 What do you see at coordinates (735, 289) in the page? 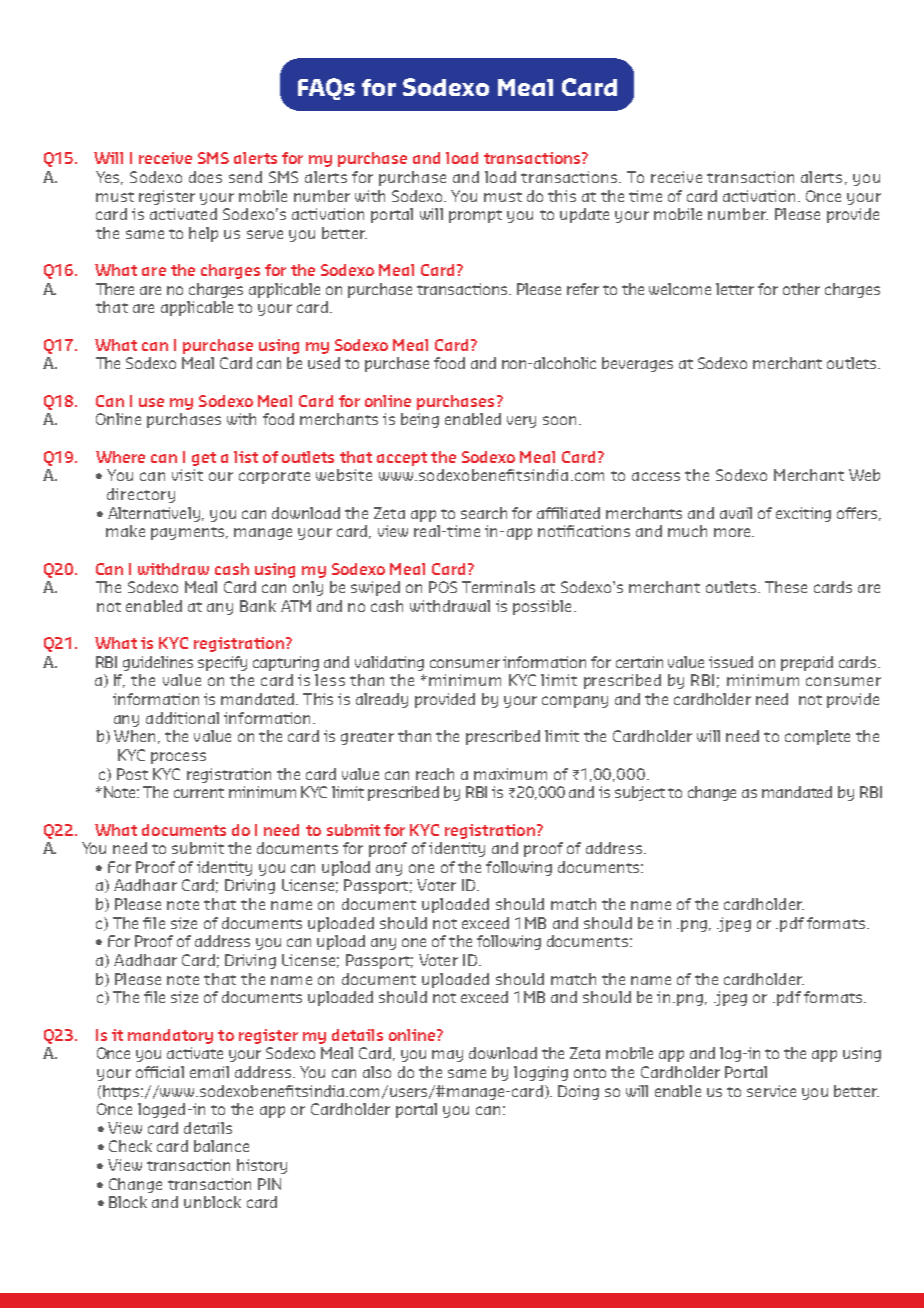
I see `letter` at bounding box center [735, 289].
